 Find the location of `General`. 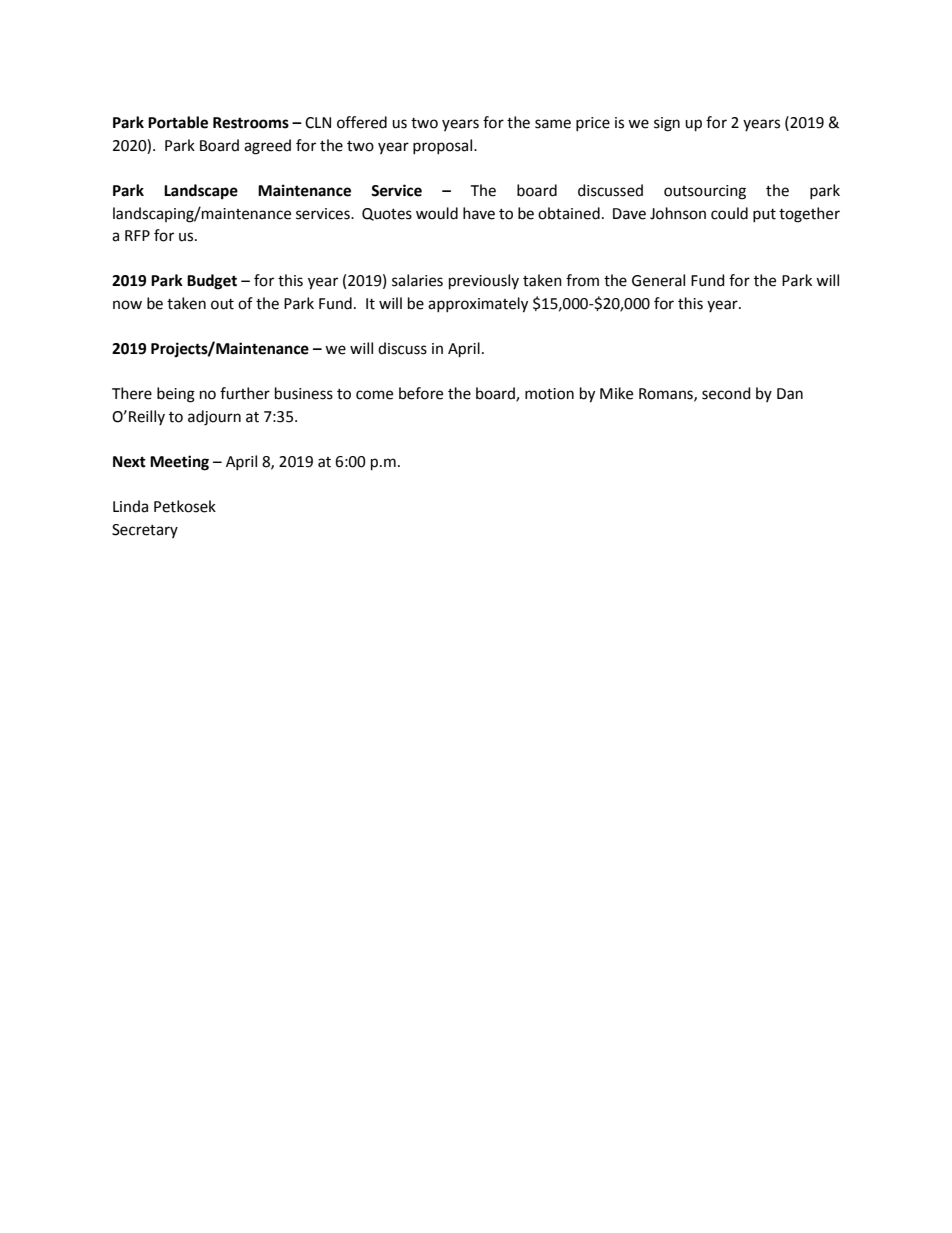

General is located at coordinates (658, 280).
